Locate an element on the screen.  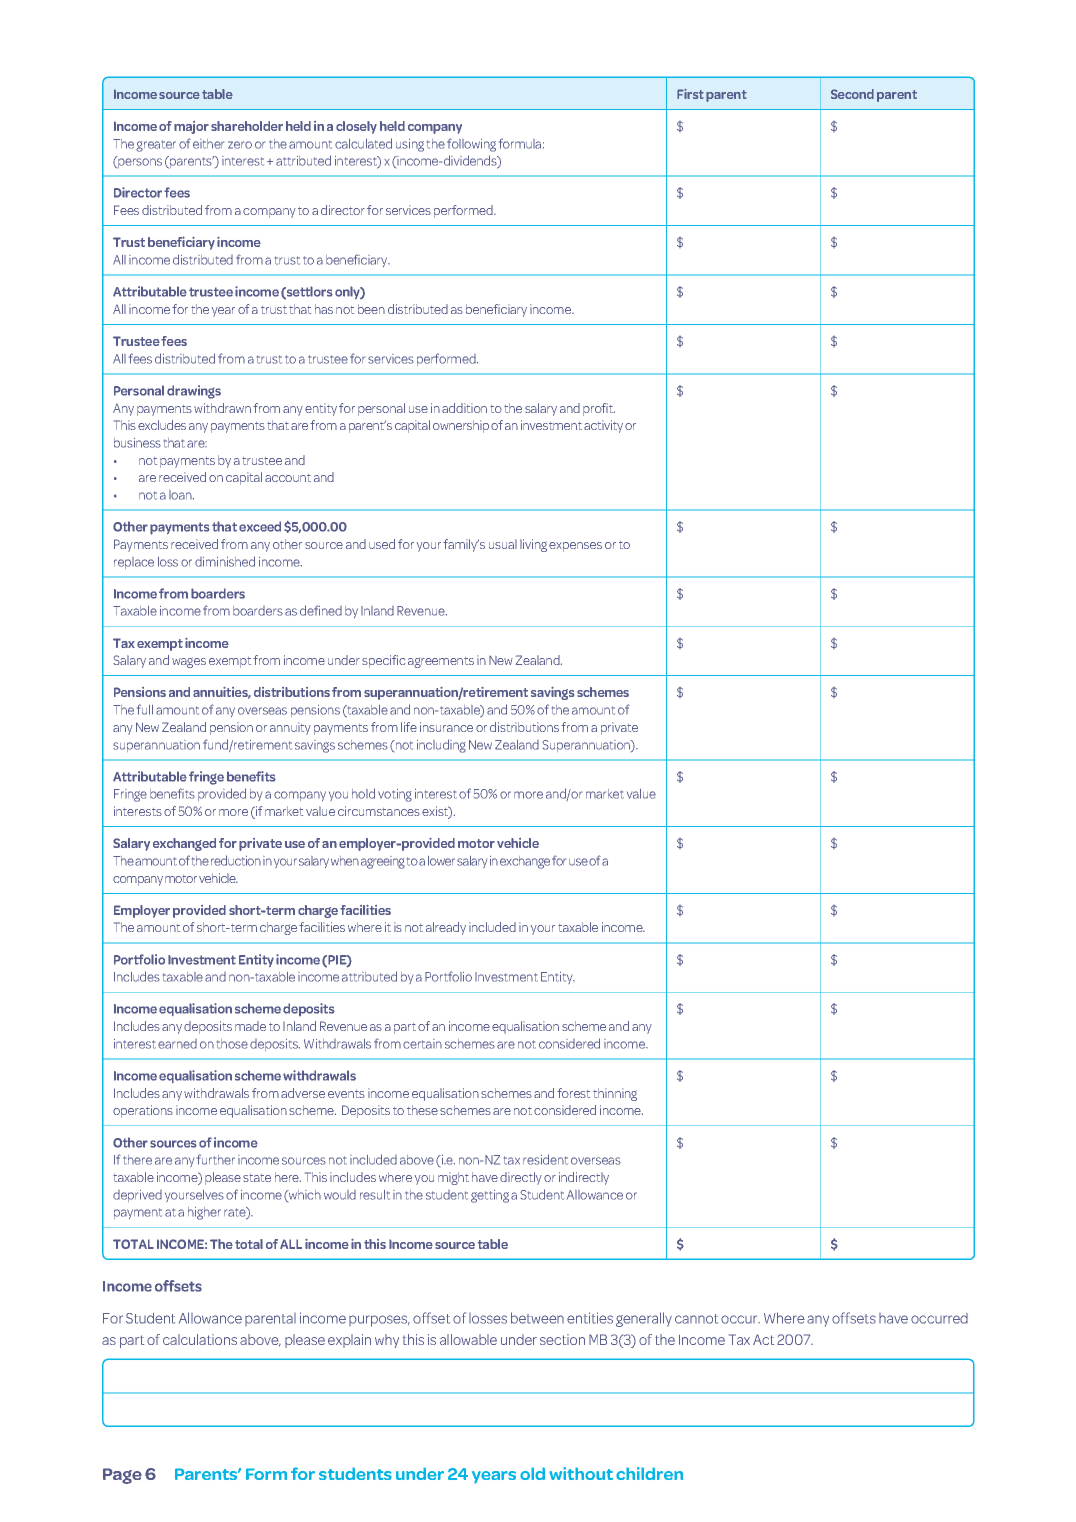
either is located at coordinates (208, 144).
